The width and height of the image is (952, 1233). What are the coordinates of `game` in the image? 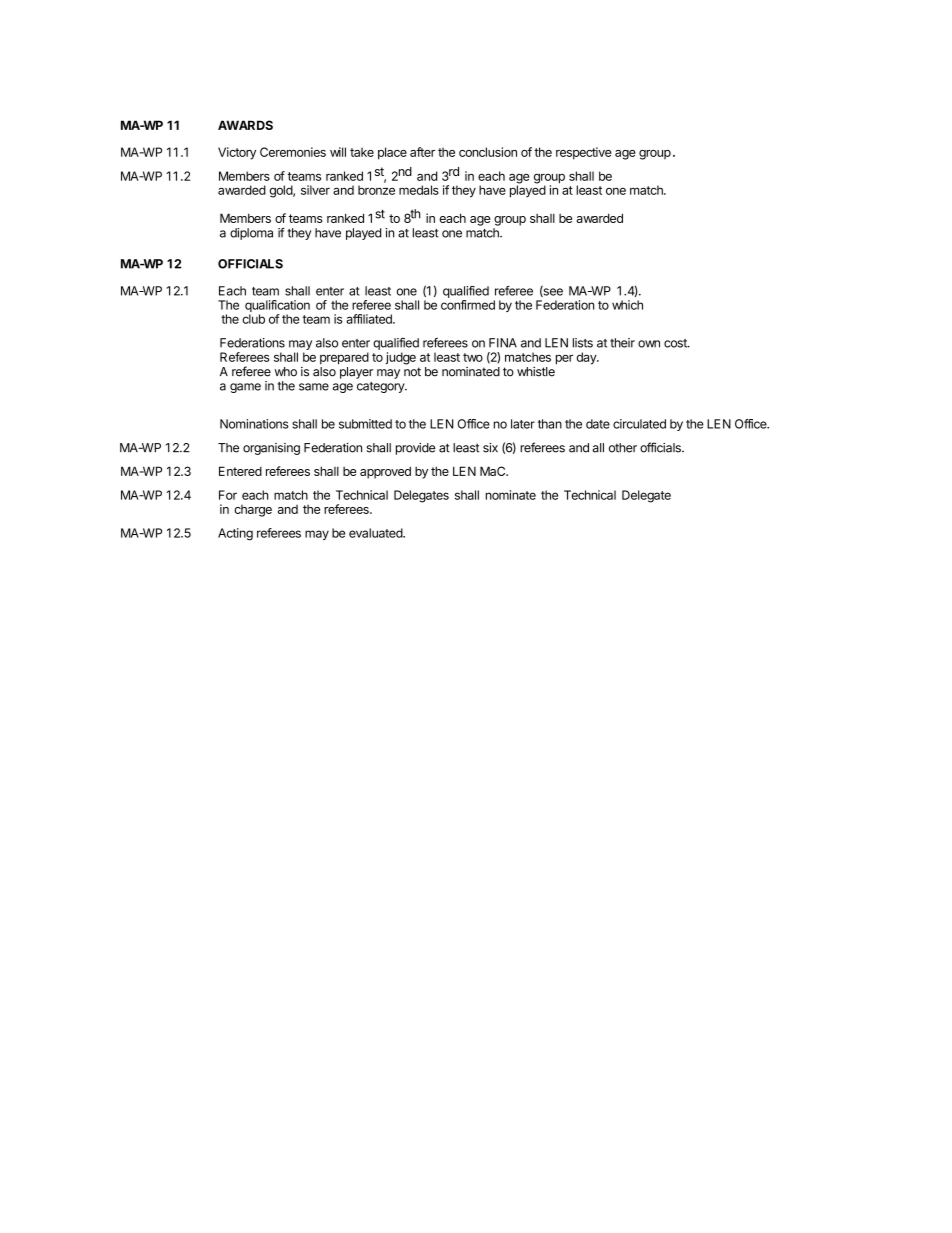 It's located at (245, 388).
